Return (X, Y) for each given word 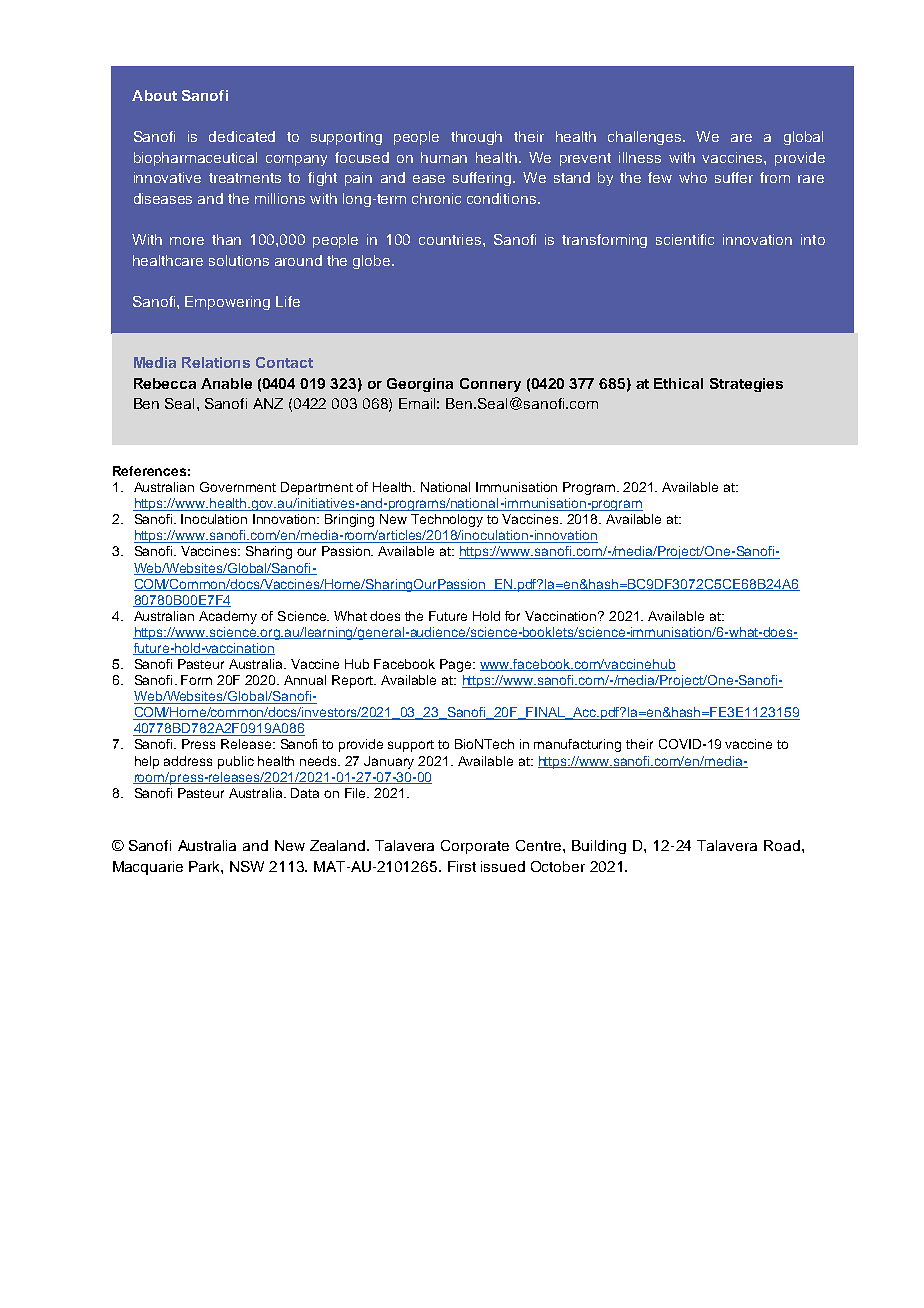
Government (238, 487)
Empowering (227, 303)
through (476, 138)
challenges (646, 138)
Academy (228, 617)
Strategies (746, 385)
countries (451, 239)
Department (317, 488)
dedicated (242, 136)
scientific (685, 239)
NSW (247, 866)
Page (457, 665)
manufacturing (577, 745)
